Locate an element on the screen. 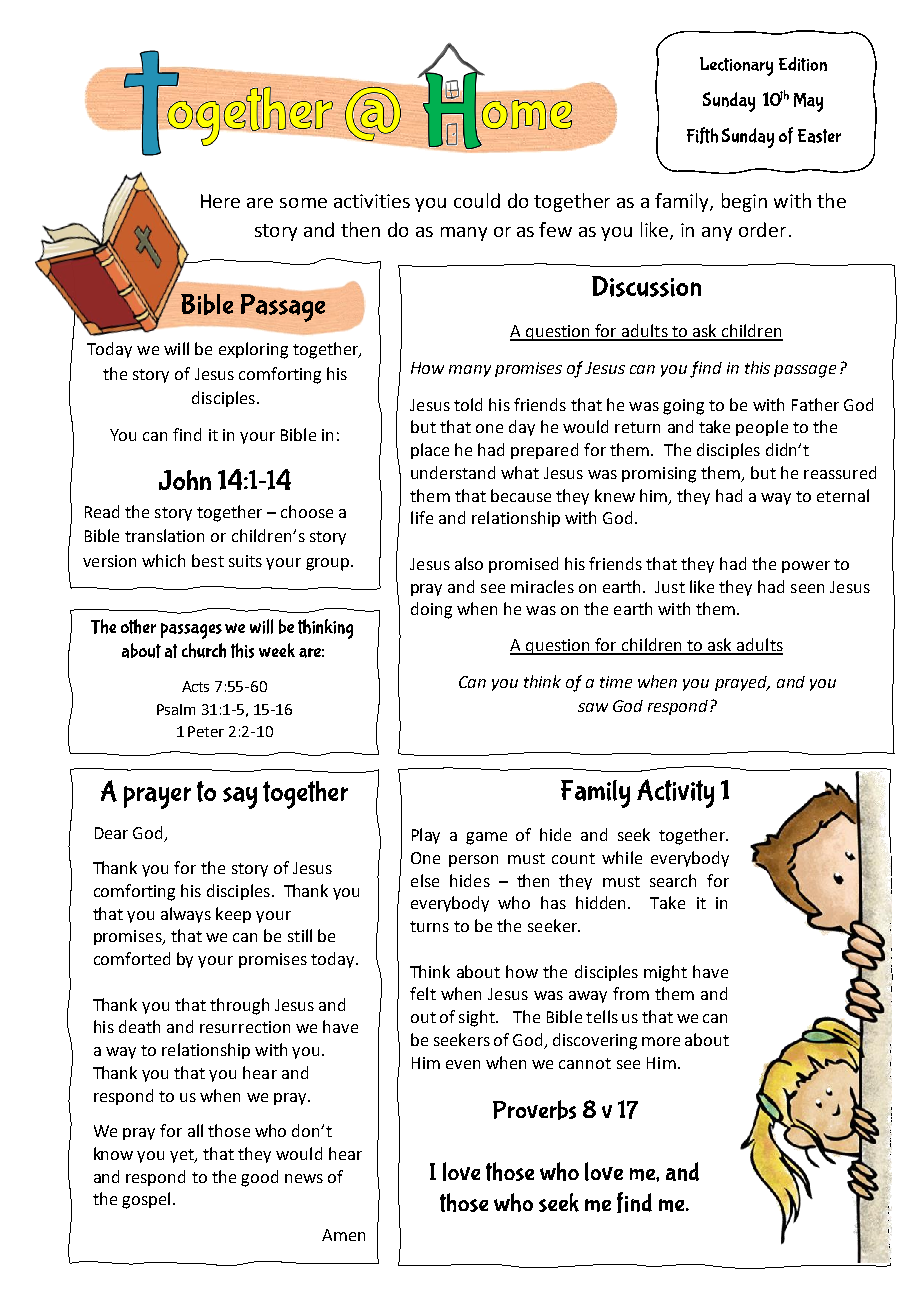 Image resolution: width=924 pixels, height=1308 pixels. Amen is located at coordinates (343, 1235).
